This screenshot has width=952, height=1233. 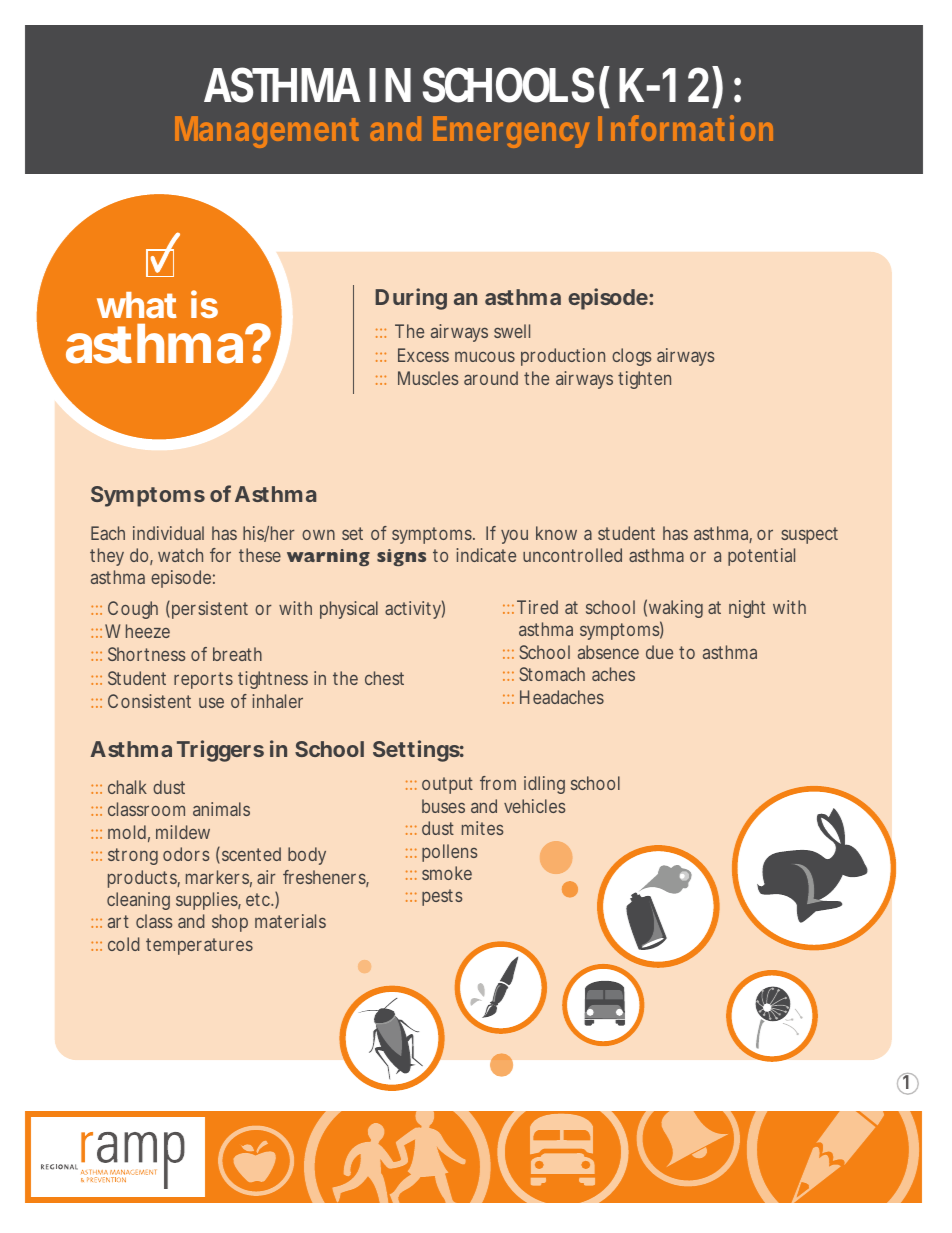 I want to click on what, so click(x=137, y=305).
